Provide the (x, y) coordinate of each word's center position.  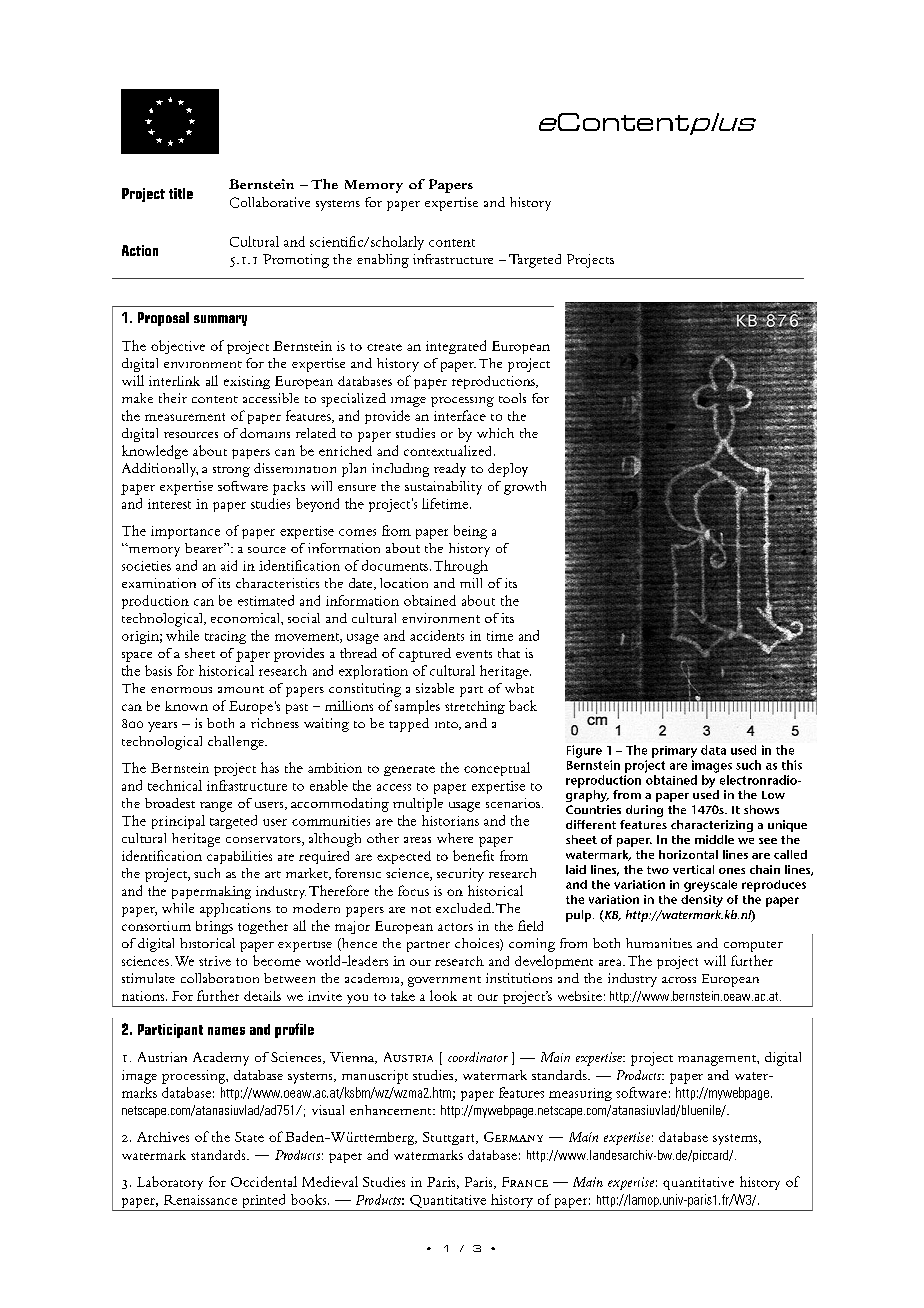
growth (525, 488)
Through (461, 567)
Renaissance (200, 1200)
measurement (185, 417)
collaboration (220, 978)
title (181, 193)
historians (450, 820)
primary (674, 752)
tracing (225, 637)
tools (512, 398)
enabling (383, 261)
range (216, 807)
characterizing (712, 826)
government (444, 981)
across (679, 980)
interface (460, 415)
